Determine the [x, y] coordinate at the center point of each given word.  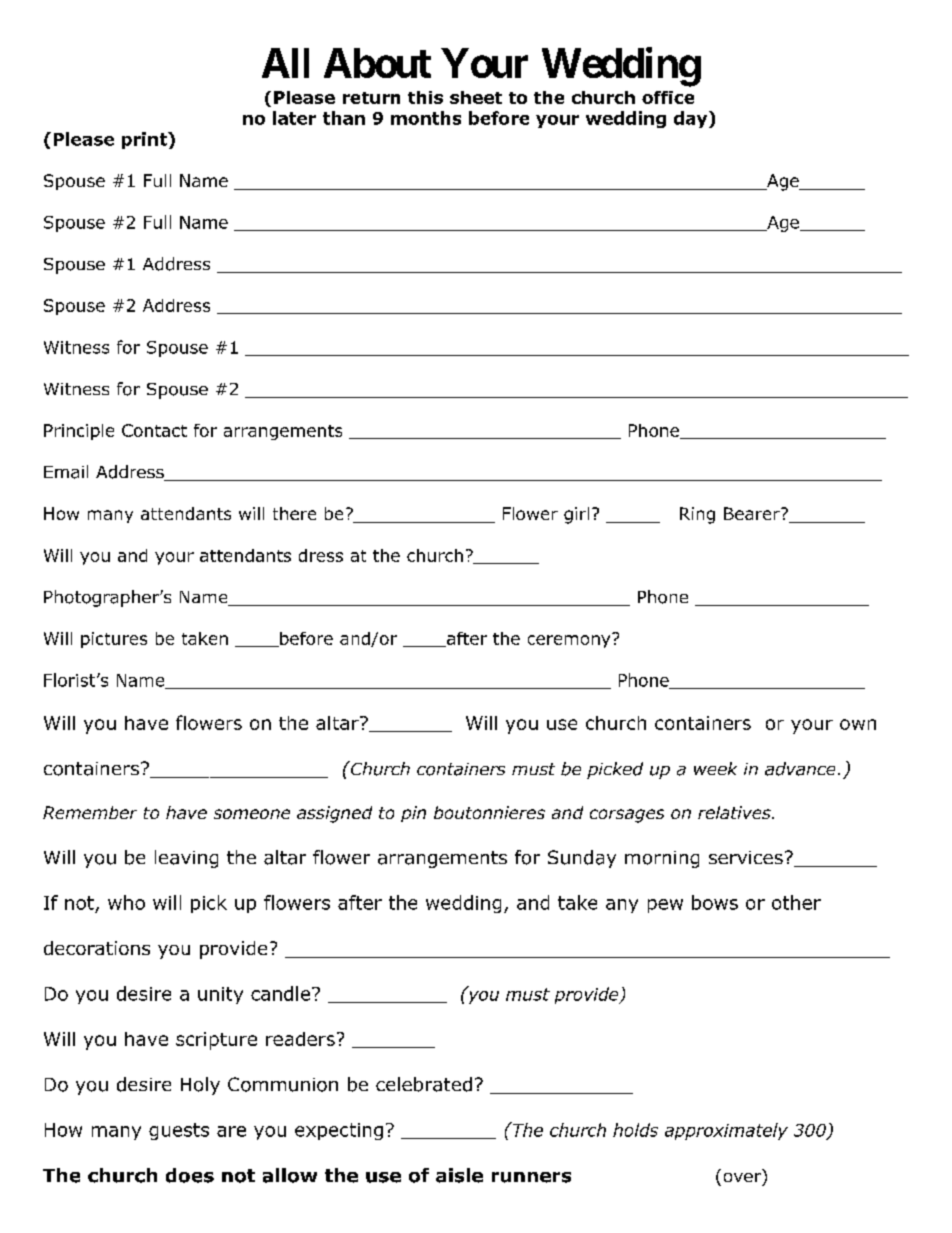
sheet [476, 97]
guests [179, 1131]
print [145, 140]
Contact [154, 430]
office [668, 97]
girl [576, 515]
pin [413, 814]
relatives [735, 812]
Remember [90, 812]
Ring [697, 515]
